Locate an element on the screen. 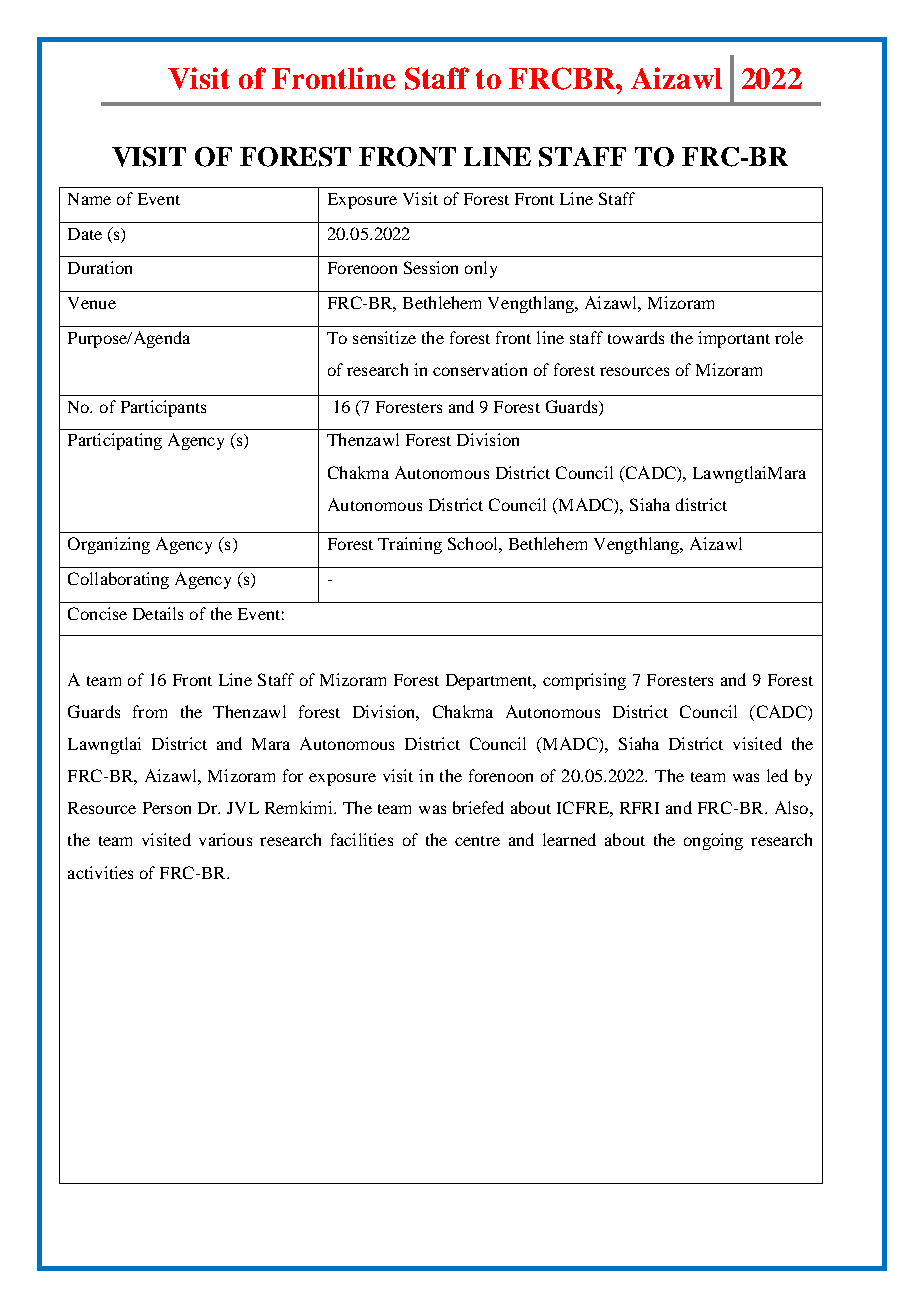  from is located at coordinates (150, 711).
